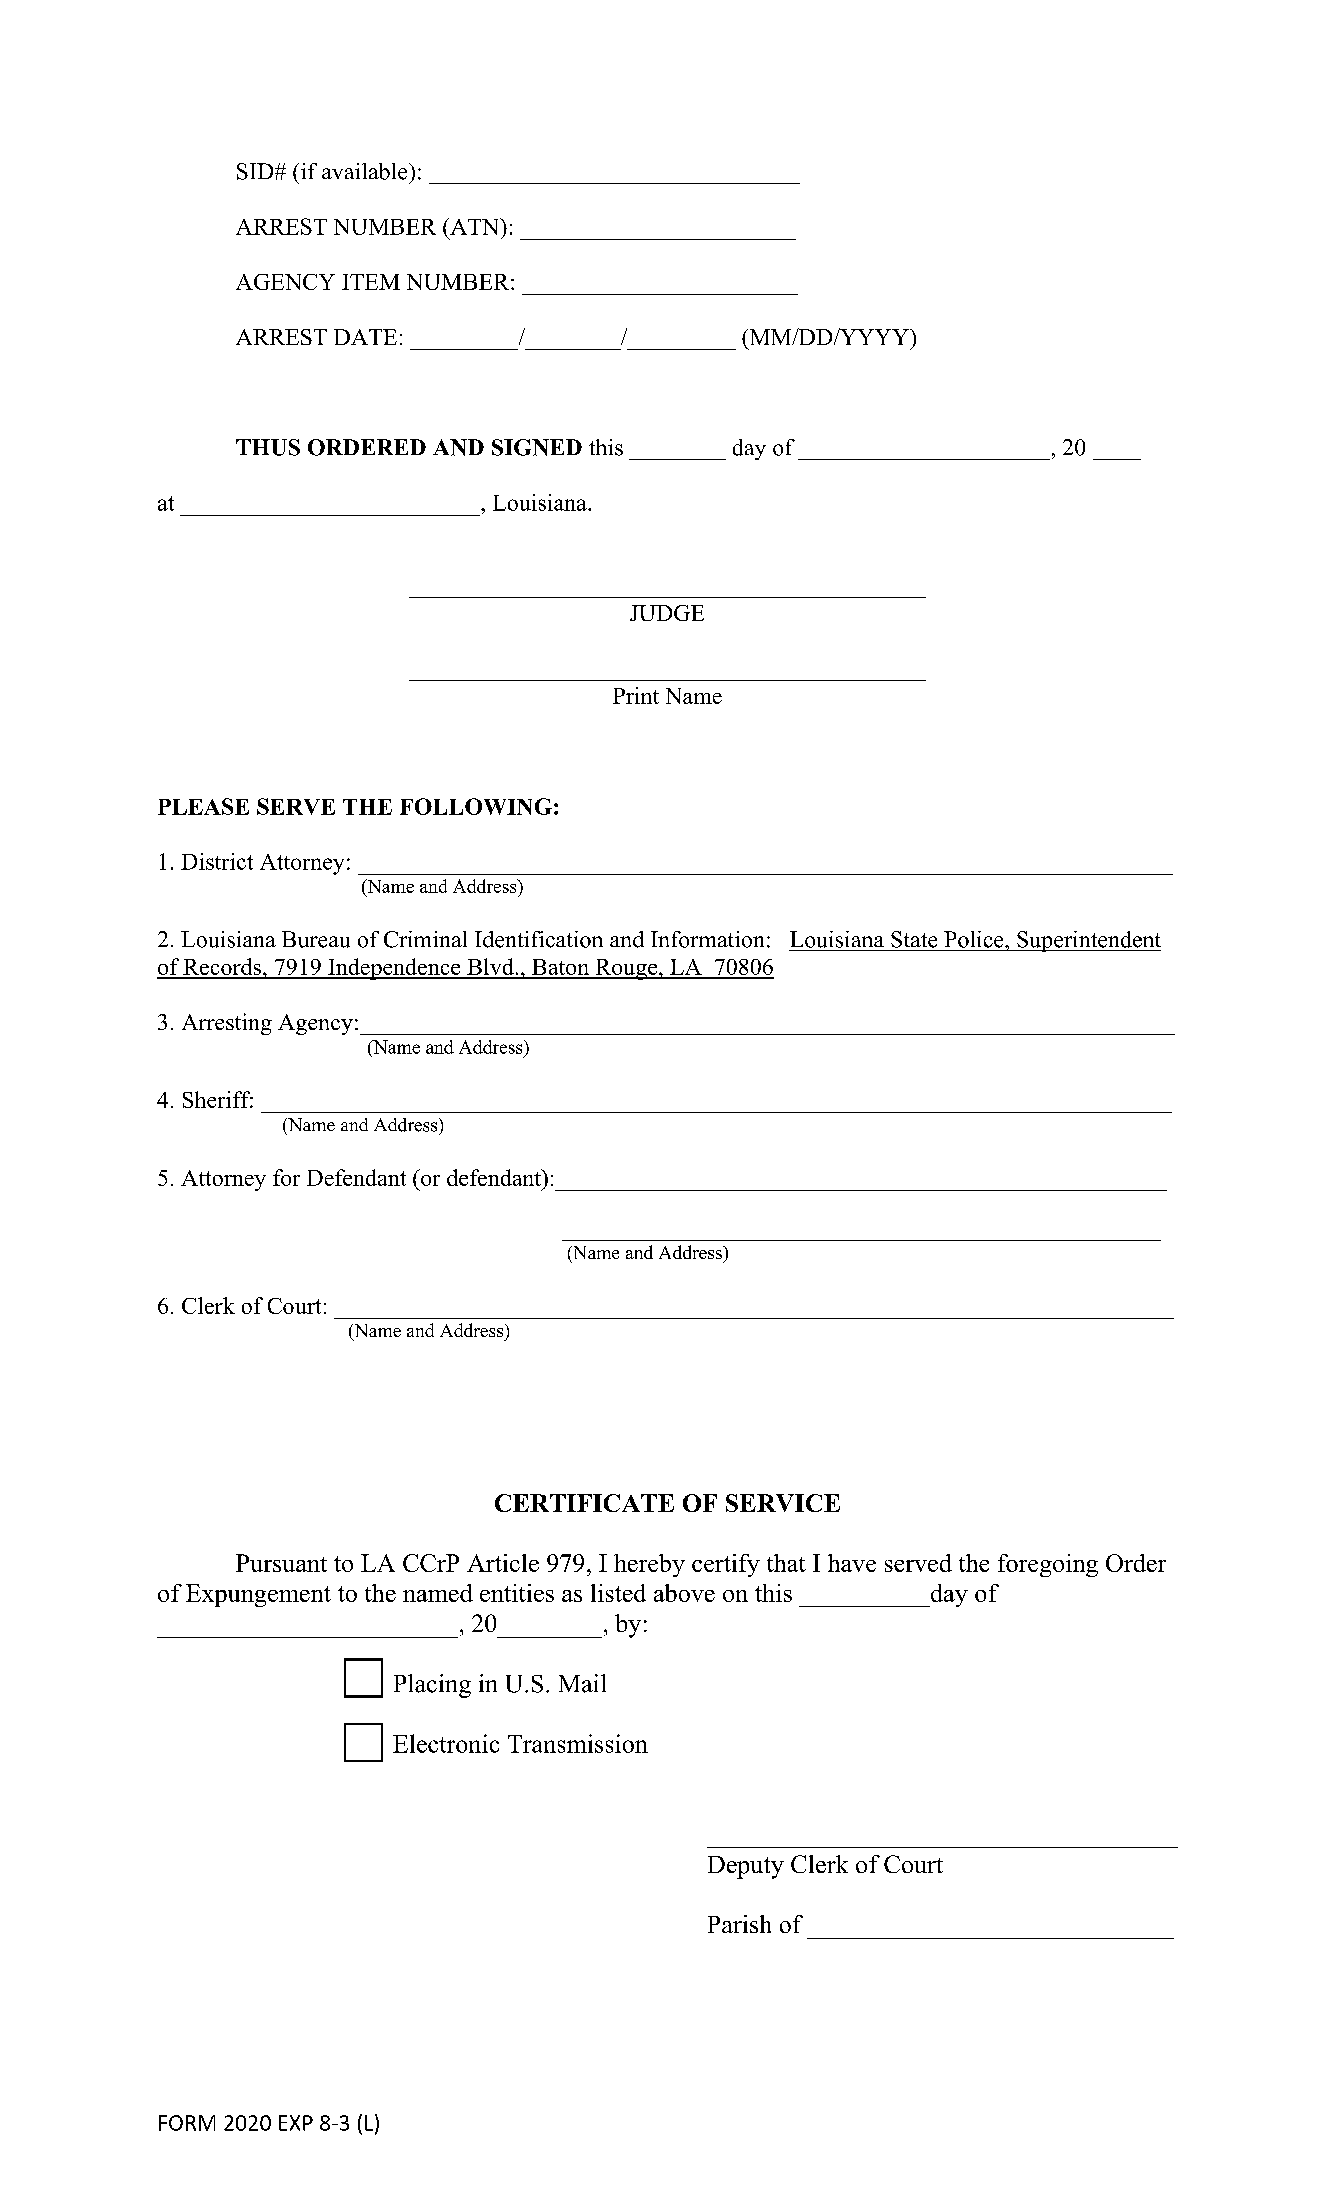  What do you see at coordinates (446, 1743) in the screenshot?
I see `Electronic` at bounding box center [446, 1743].
